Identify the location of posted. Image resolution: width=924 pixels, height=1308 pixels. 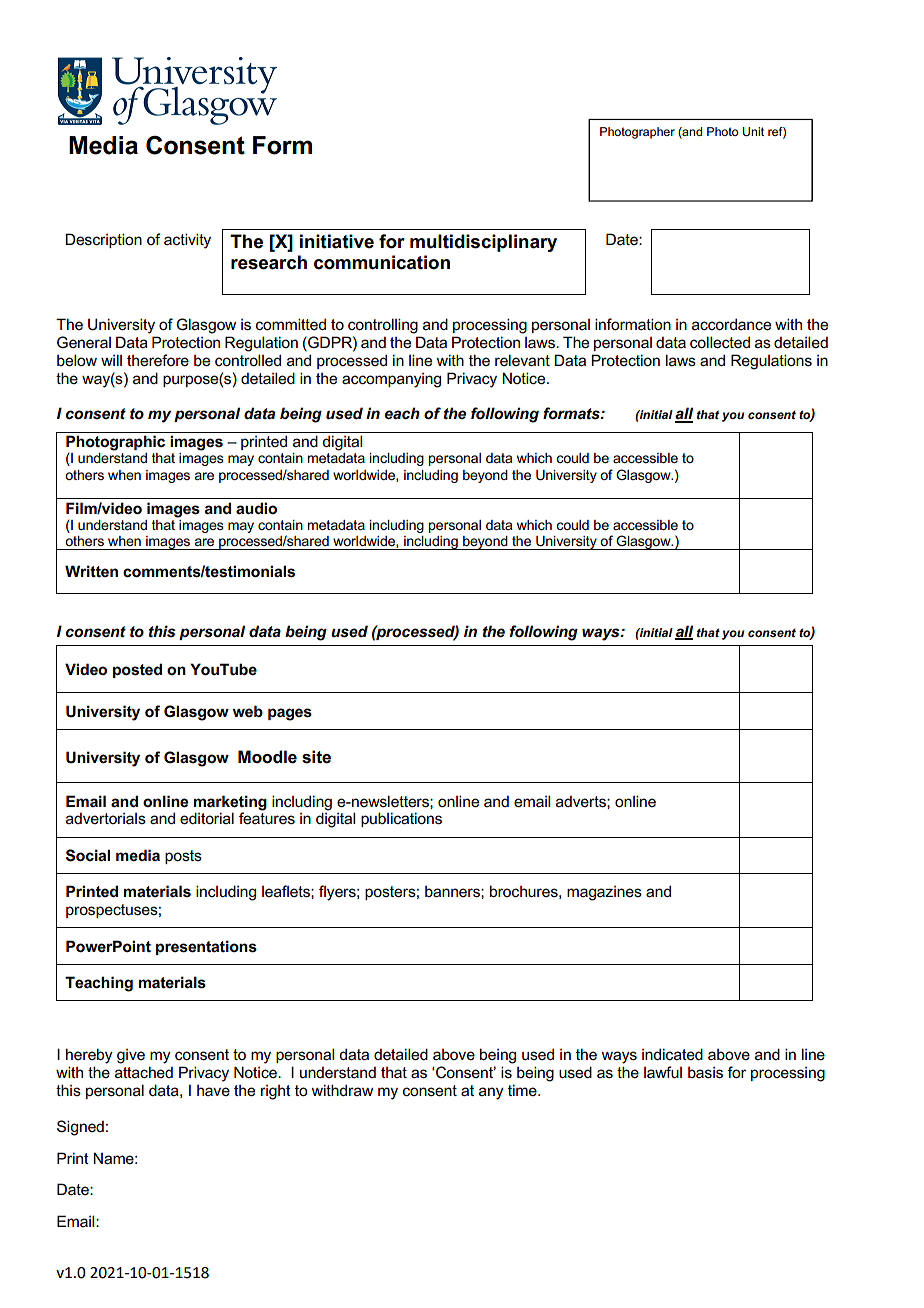
(137, 670).
